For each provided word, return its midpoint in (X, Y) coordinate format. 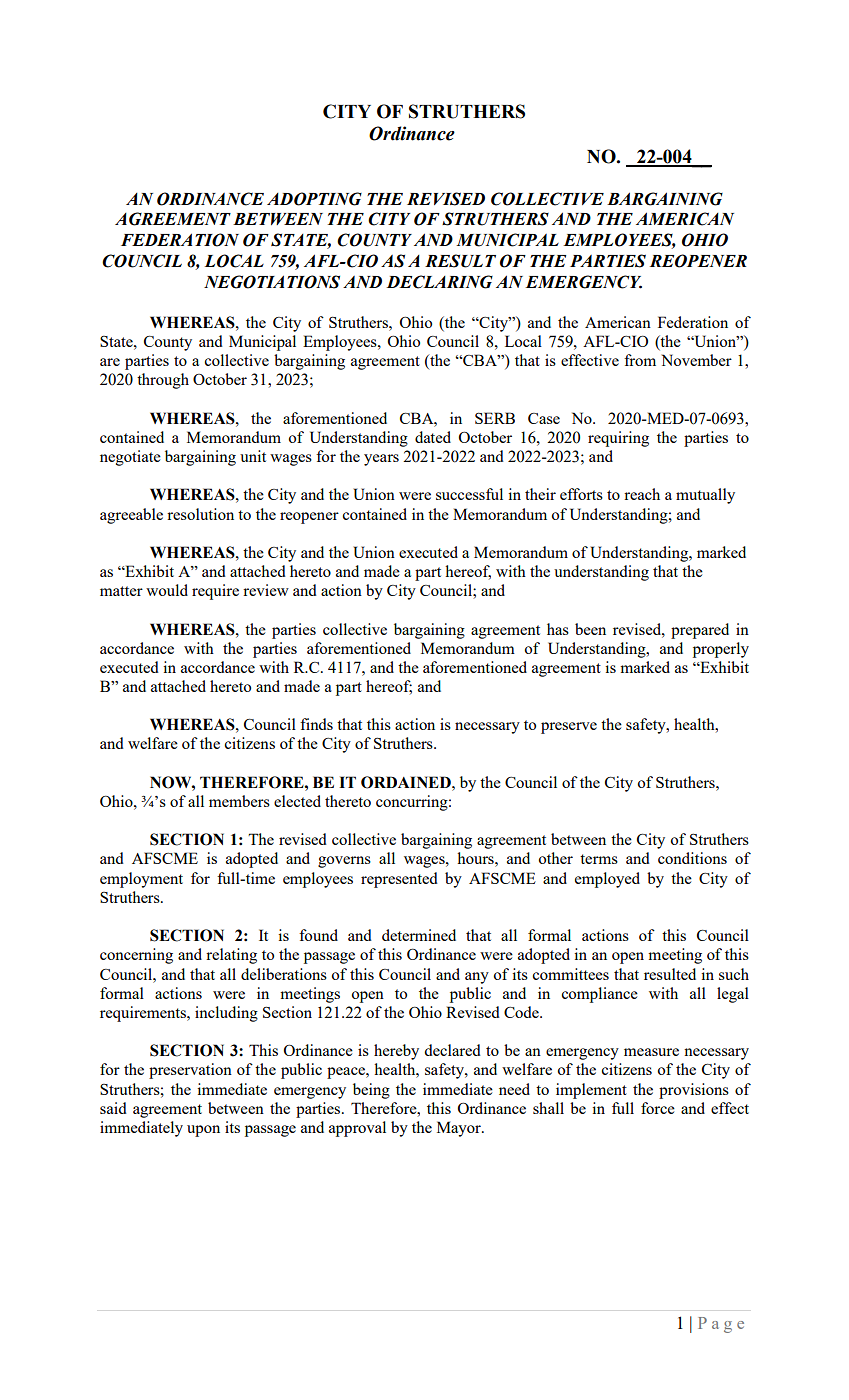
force (658, 1108)
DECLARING (439, 282)
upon (203, 1131)
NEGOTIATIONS (272, 282)
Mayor (460, 1129)
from (640, 360)
